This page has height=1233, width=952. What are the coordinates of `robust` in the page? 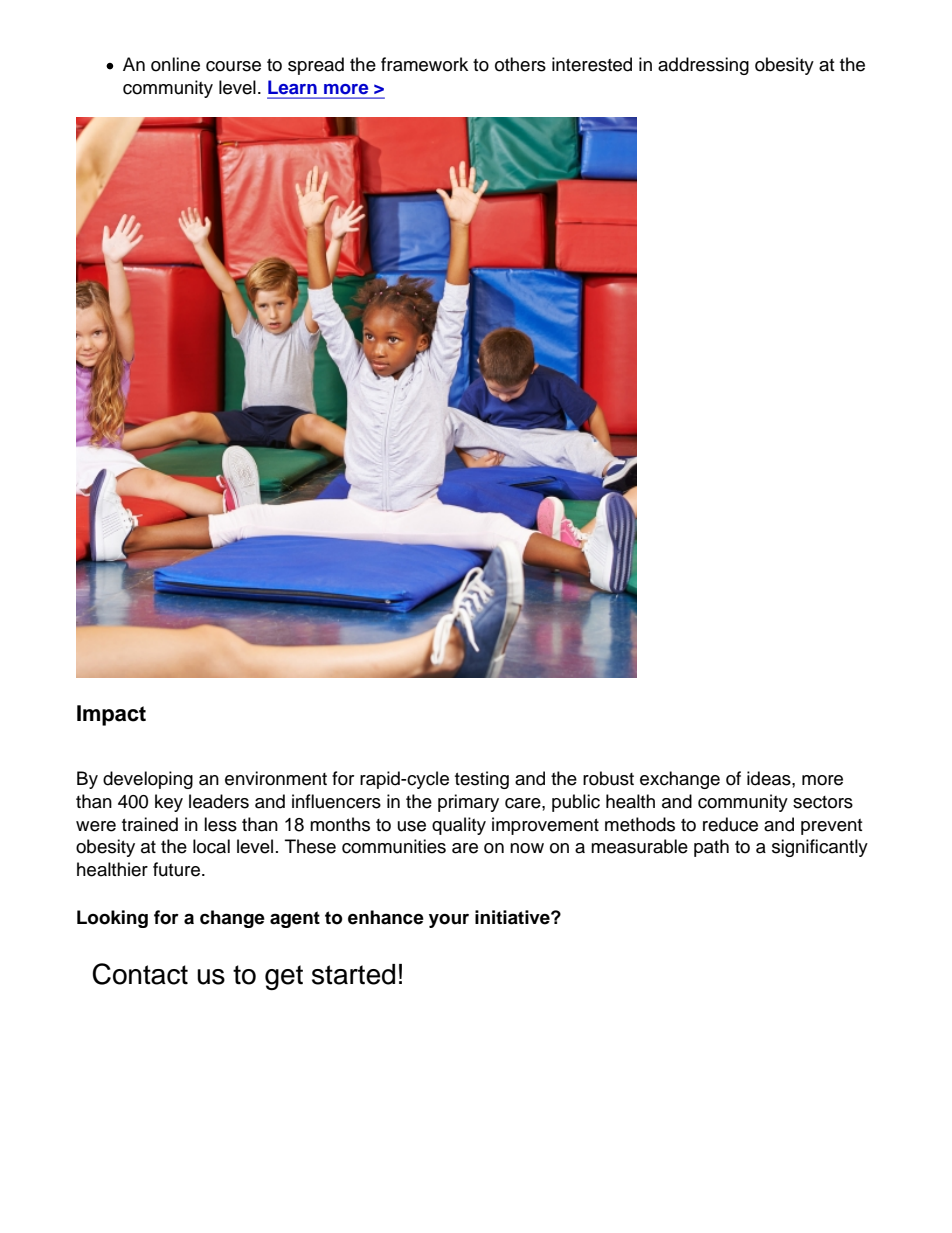 It's located at (608, 778).
